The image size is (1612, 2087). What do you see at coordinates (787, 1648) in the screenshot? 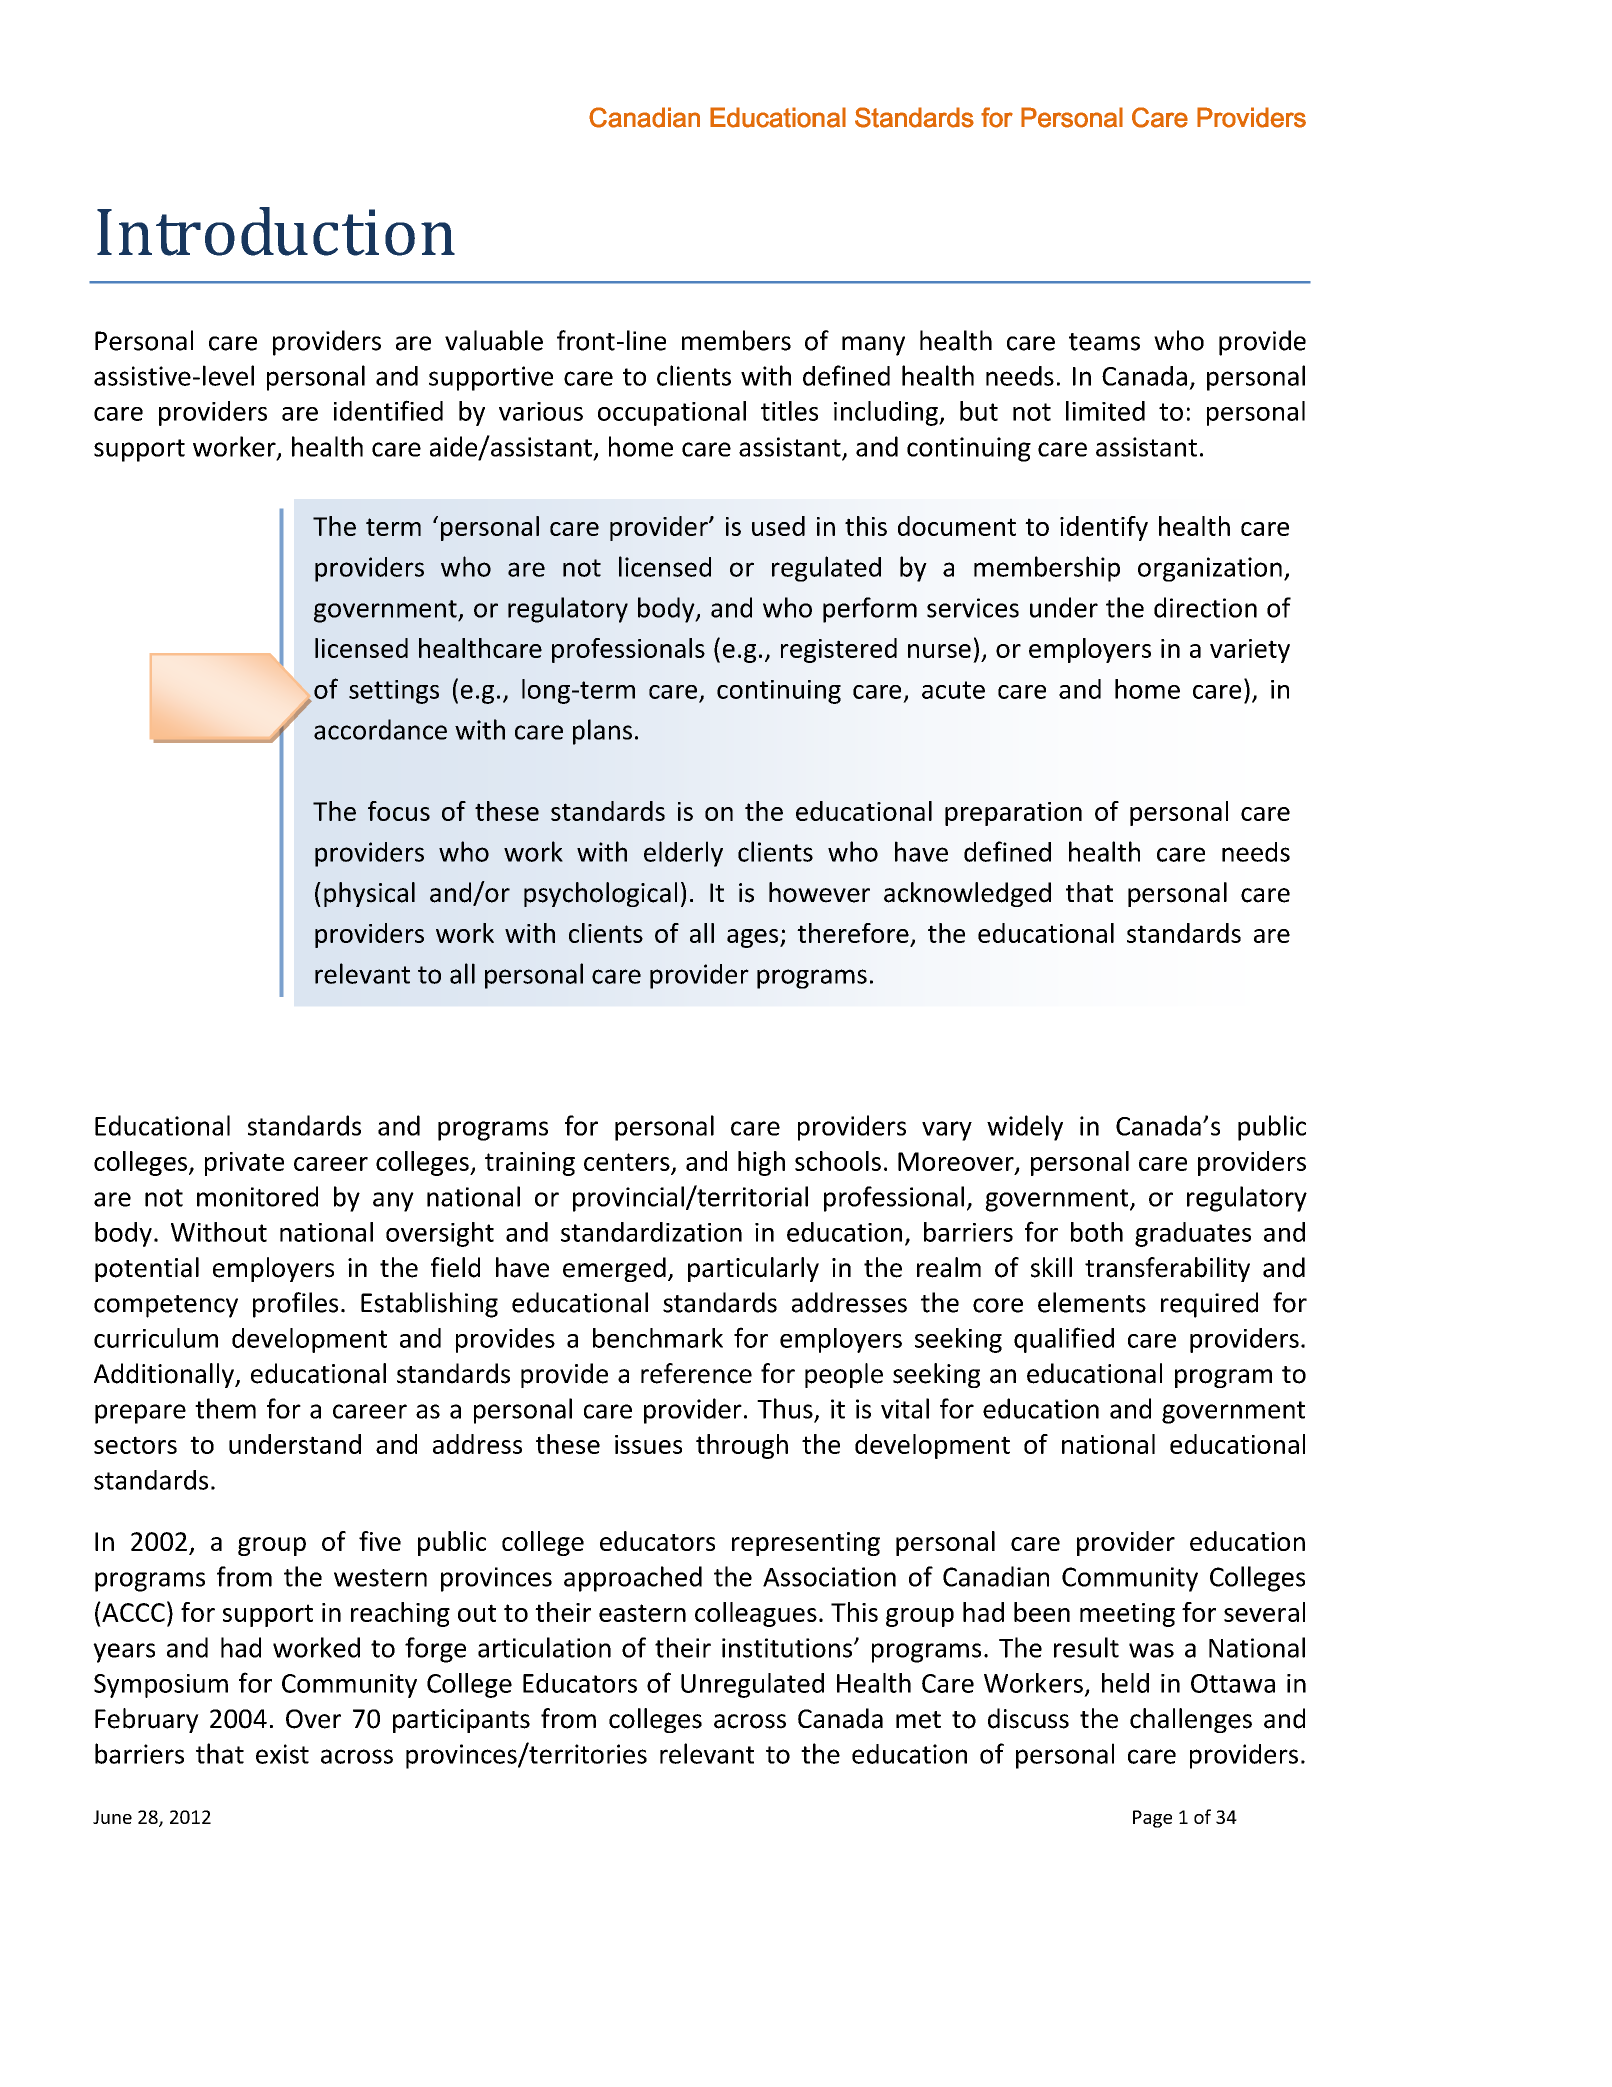
I see `institutions` at bounding box center [787, 1648].
